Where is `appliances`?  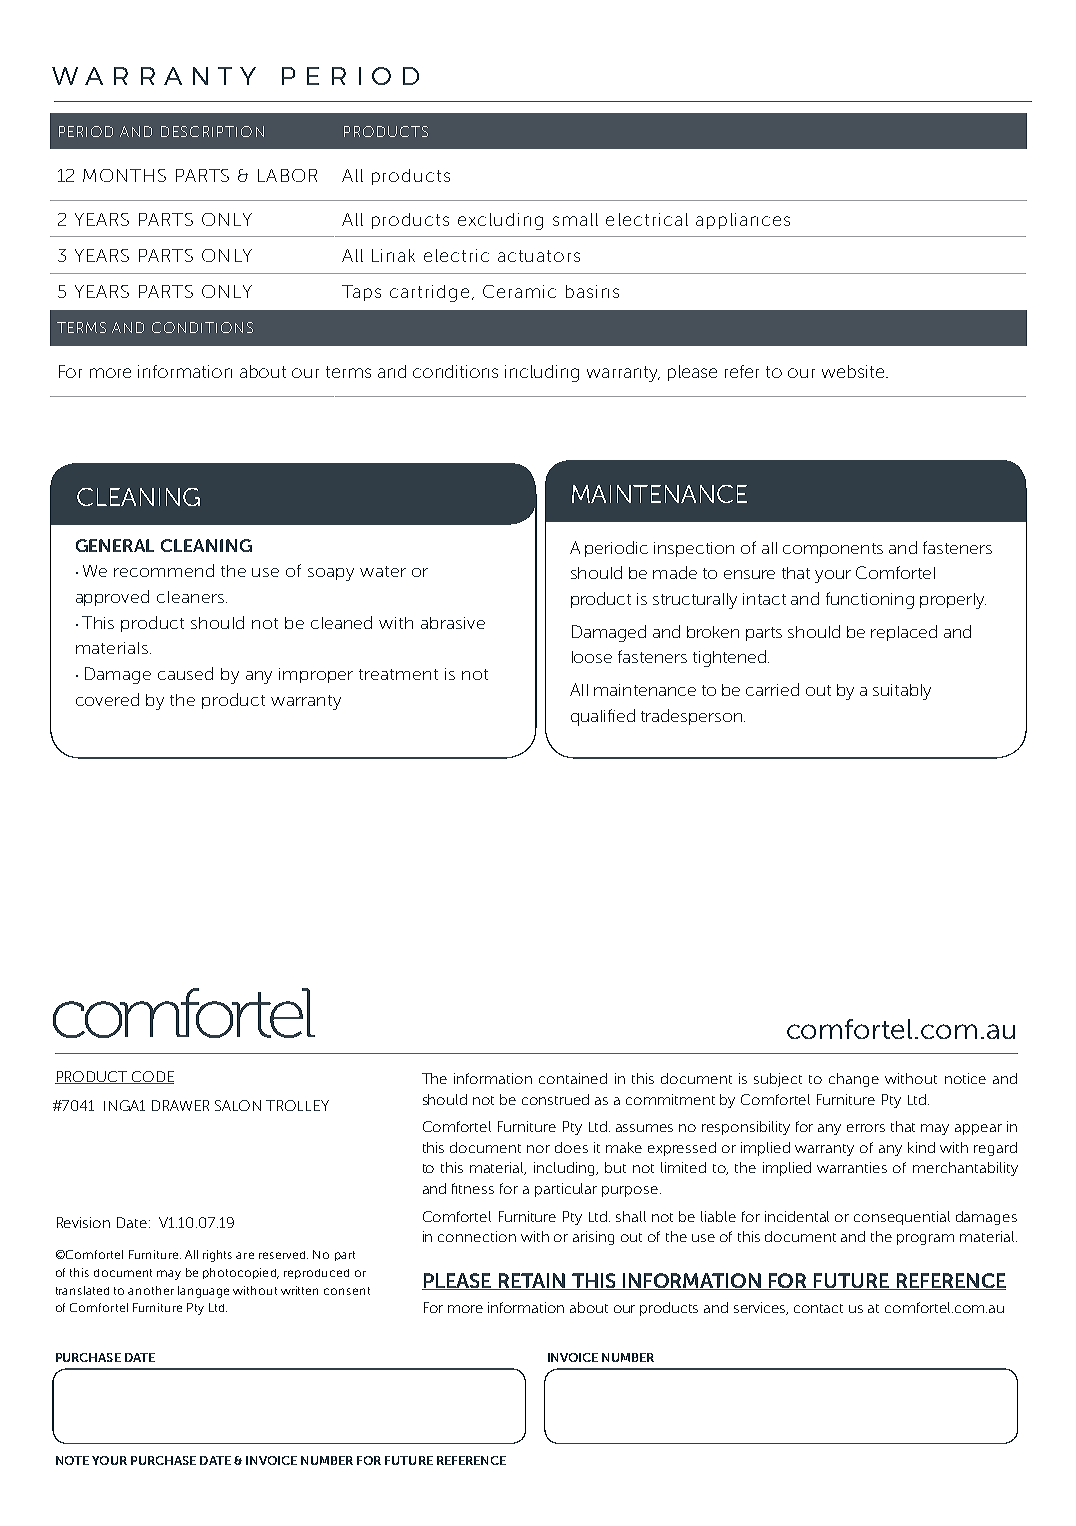 appliances is located at coordinates (743, 221).
